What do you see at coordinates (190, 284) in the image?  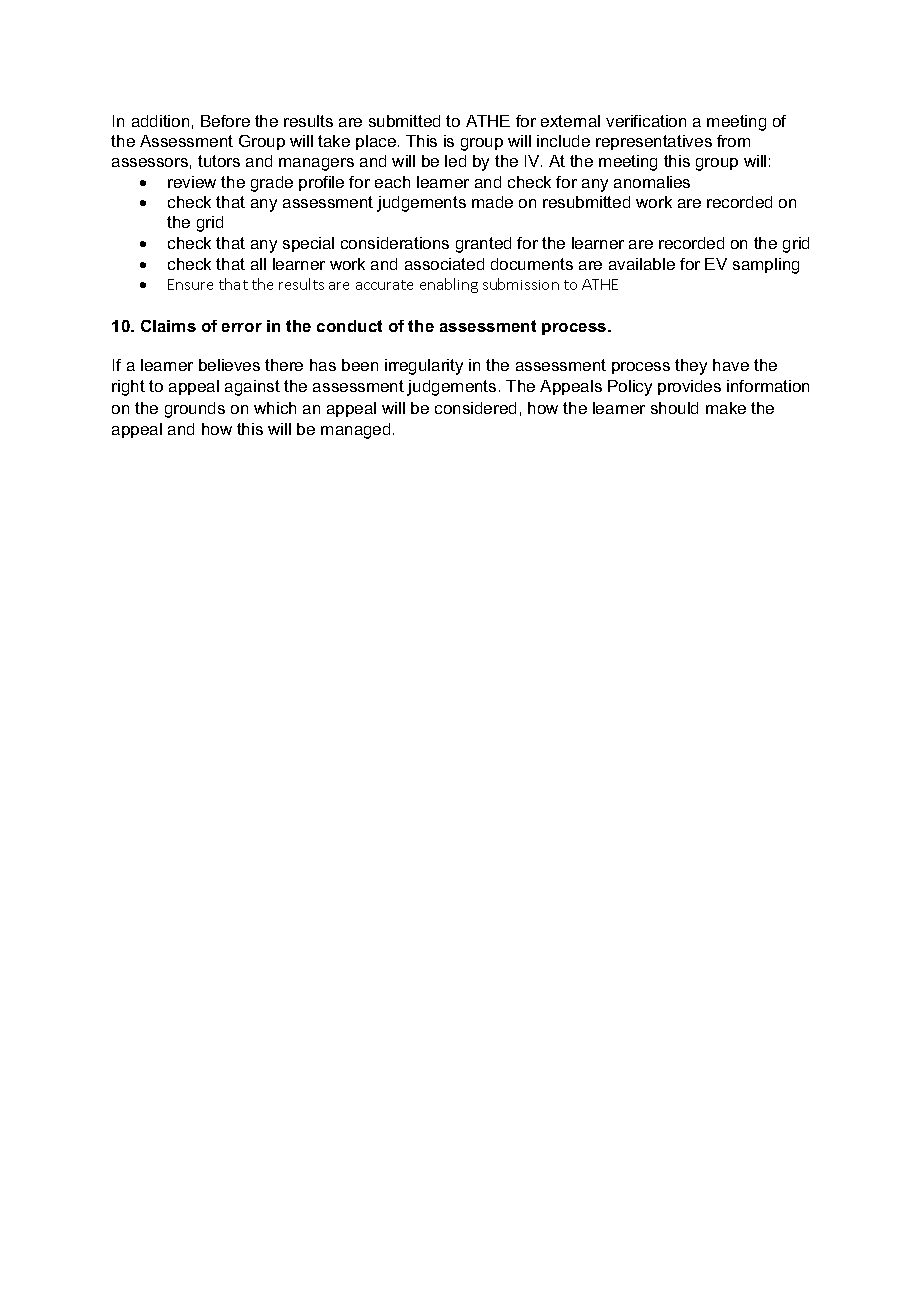 I see `Ensure` at bounding box center [190, 284].
